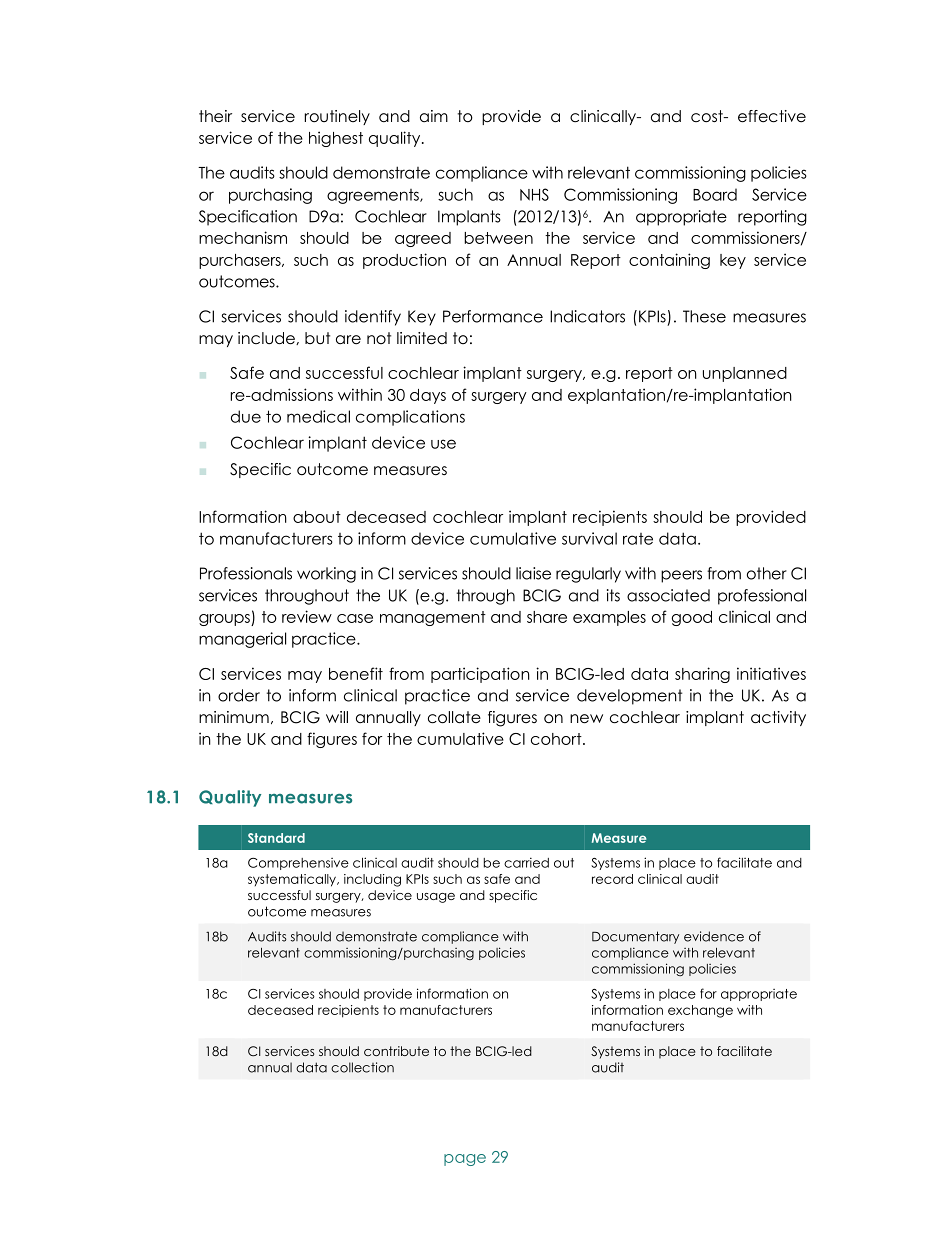 This screenshot has height=1233, width=952. I want to click on exchange, so click(700, 1011).
